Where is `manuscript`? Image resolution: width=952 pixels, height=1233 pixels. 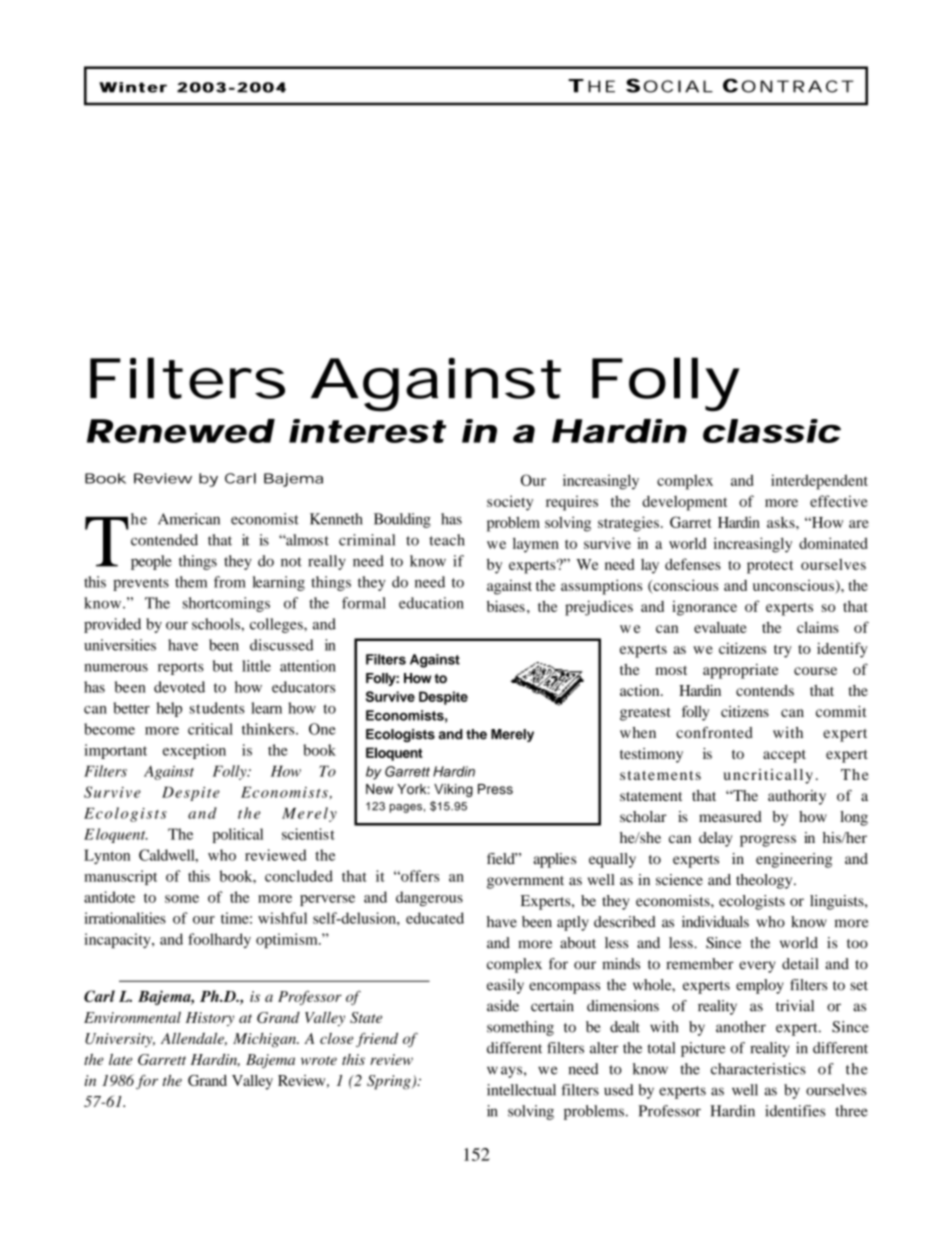 manuscript is located at coordinates (120, 877).
